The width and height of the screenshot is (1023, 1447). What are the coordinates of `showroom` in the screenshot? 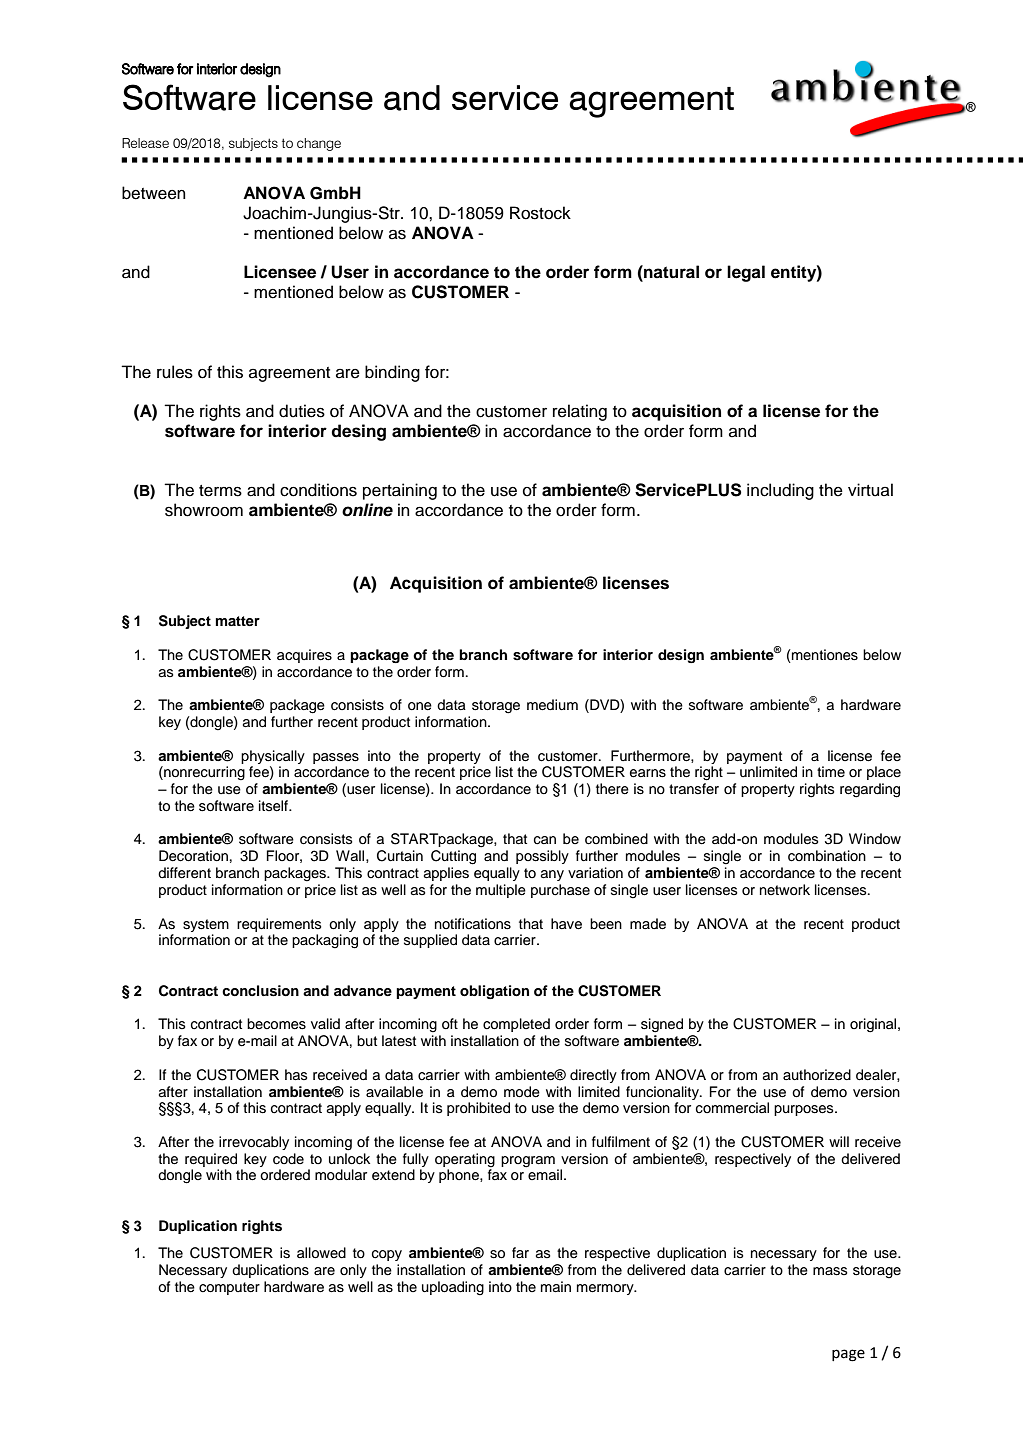 It's located at (204, 510).
